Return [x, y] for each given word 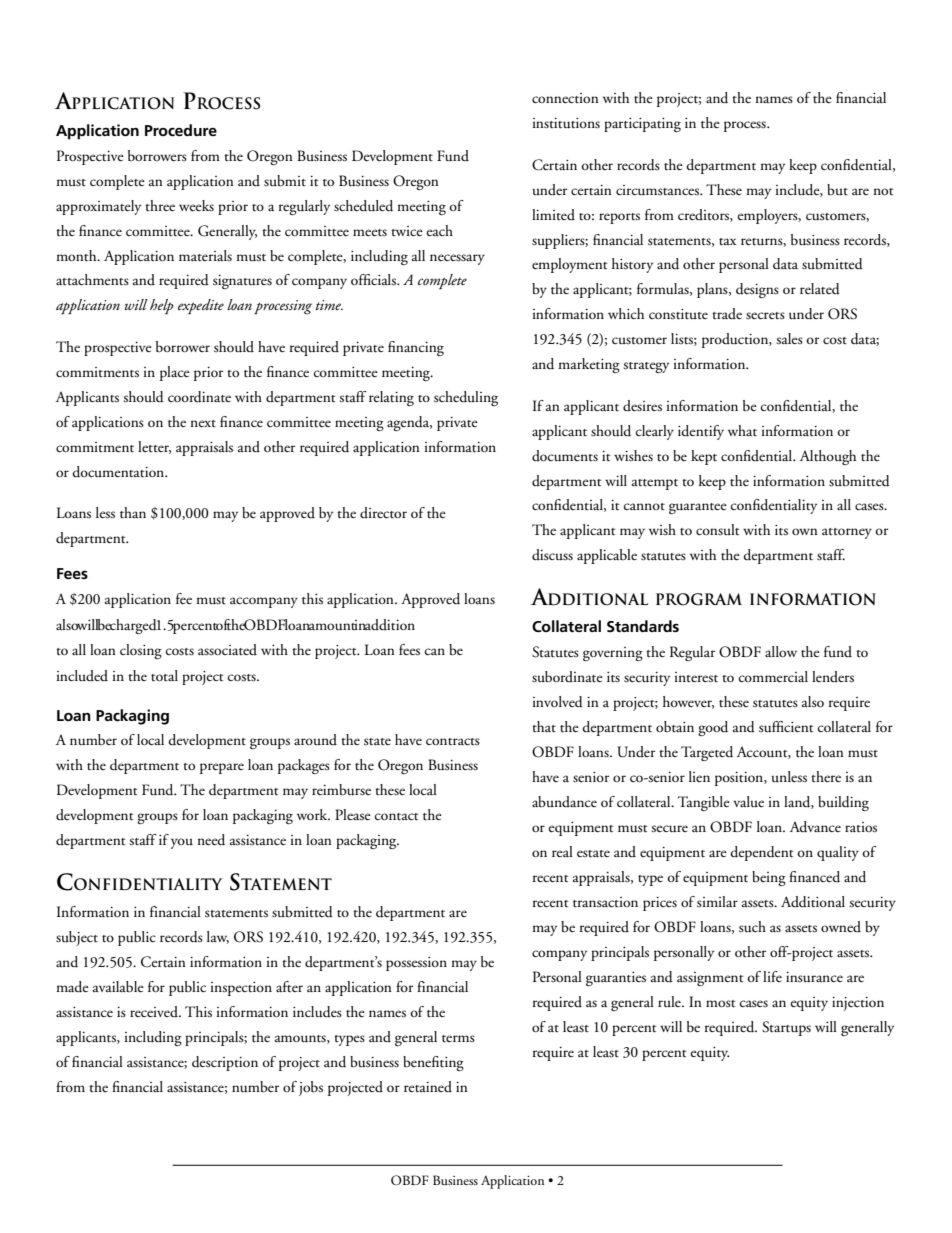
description [225, 1063]
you [182, 843]
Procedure [181, 130]
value [748, 801]
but [837, 190]
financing [416, 348]
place [175, 373]
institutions [566, 123]
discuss [552, 555]
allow [781, 651]
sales [789, 339]
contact [396, 817]
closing [141, 651]
